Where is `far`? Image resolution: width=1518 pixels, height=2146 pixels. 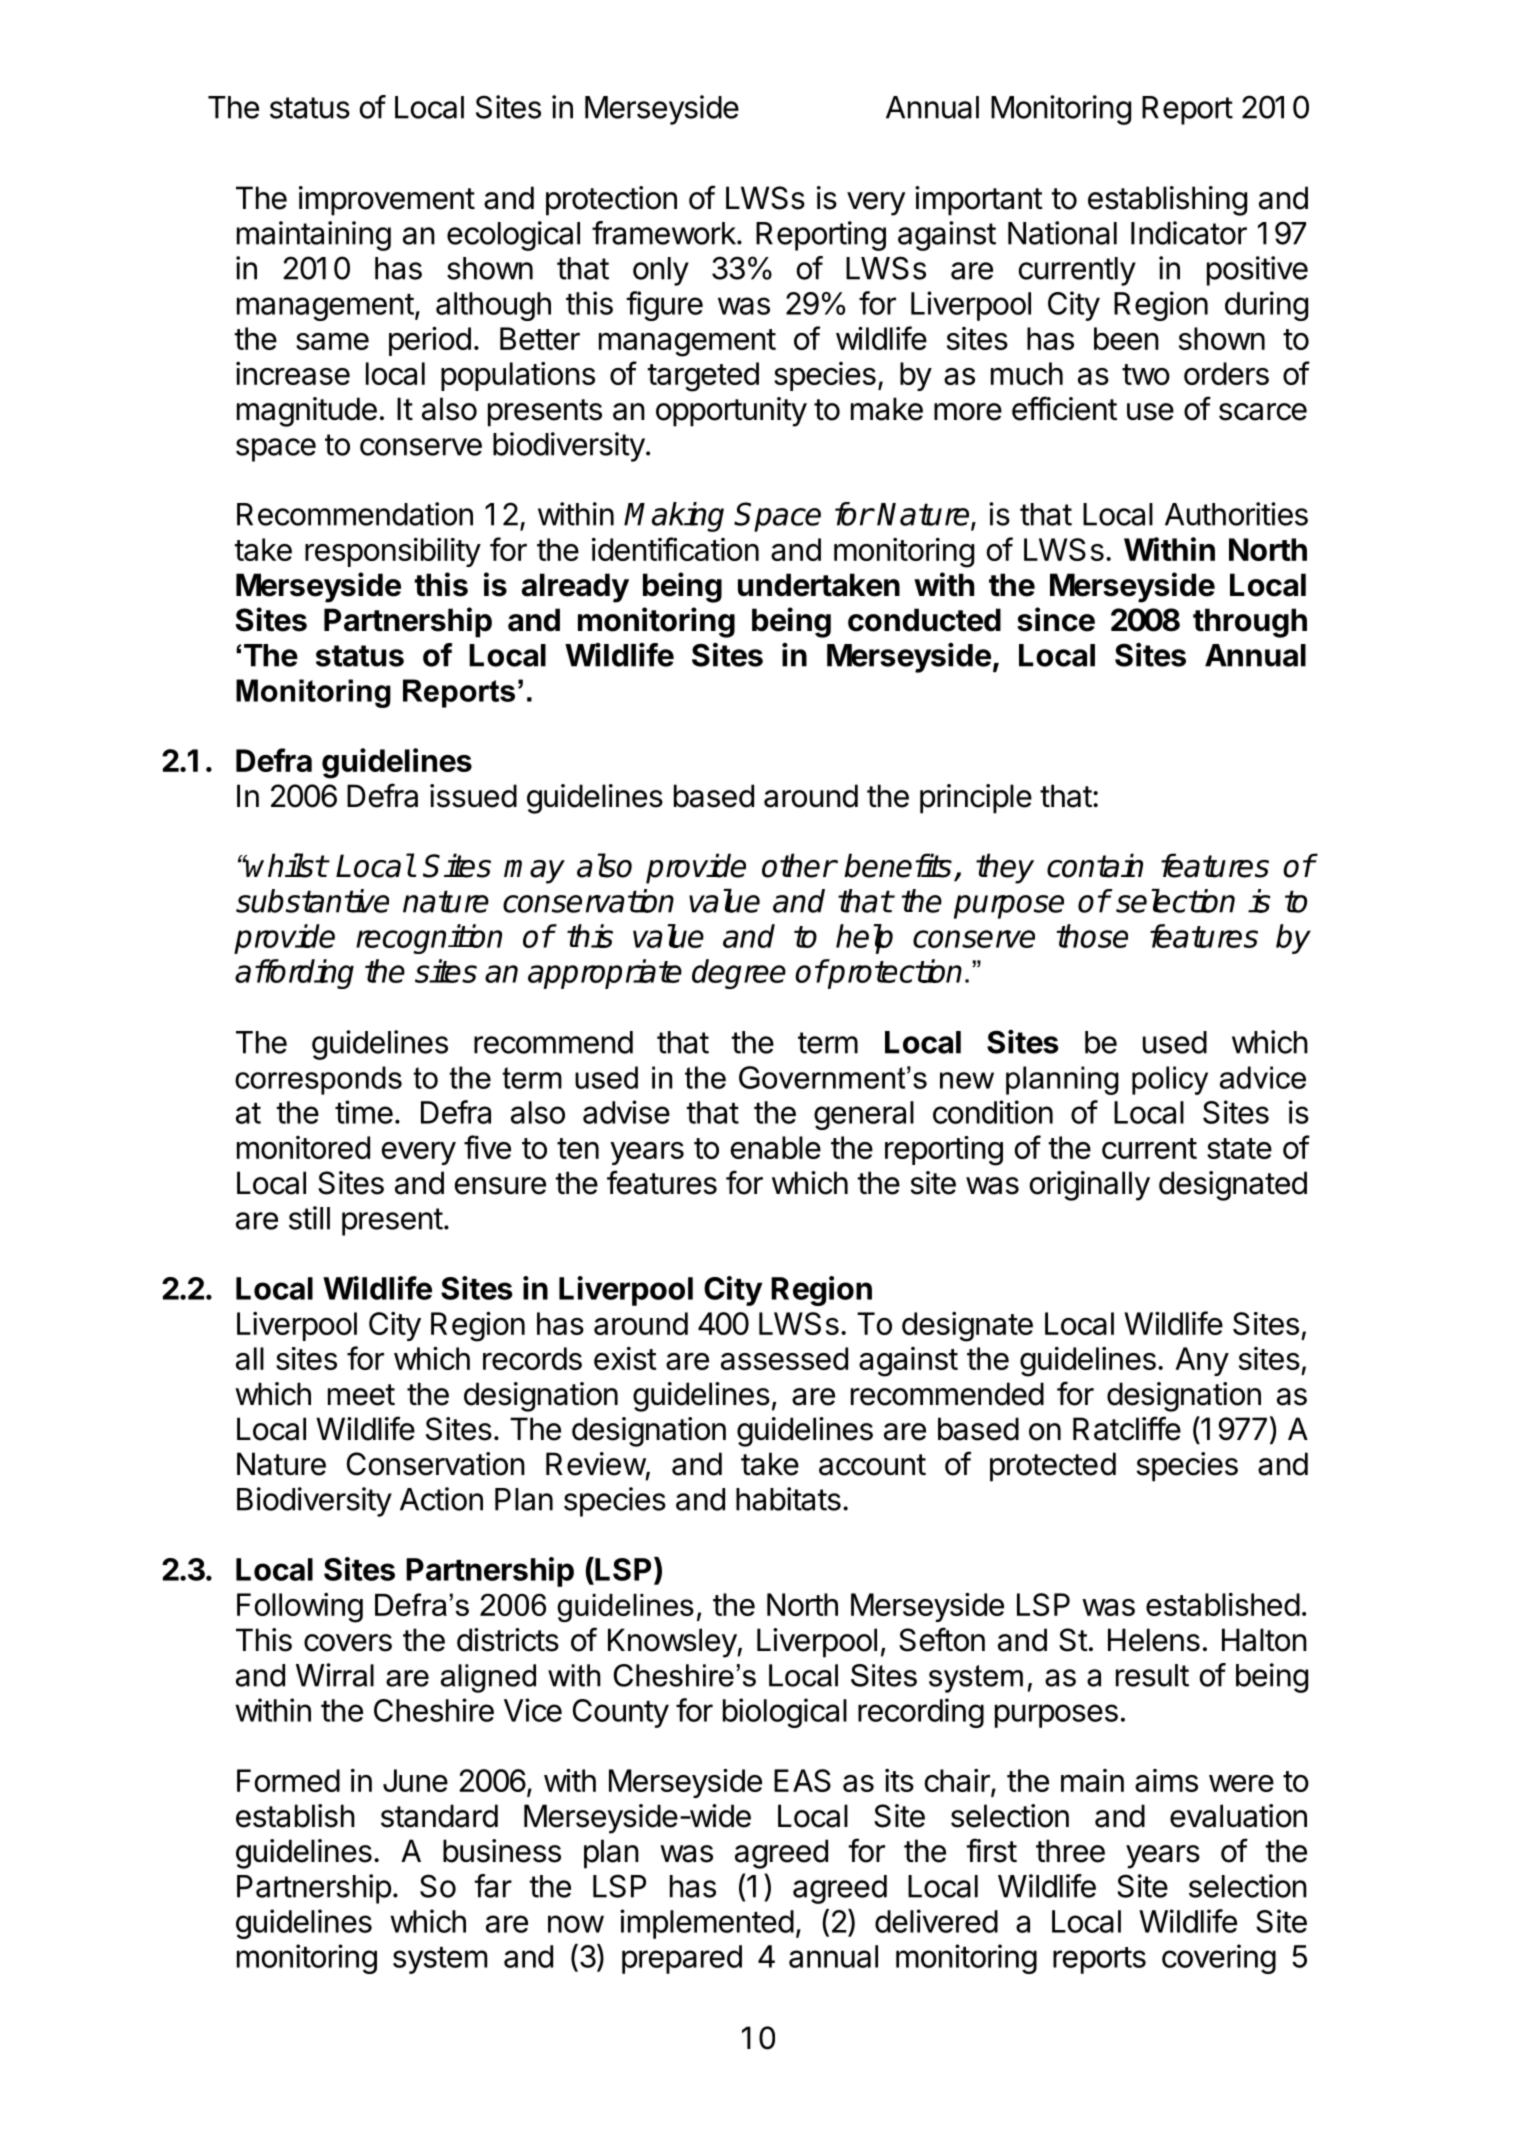 far is located at coordinates (493, 1886).
